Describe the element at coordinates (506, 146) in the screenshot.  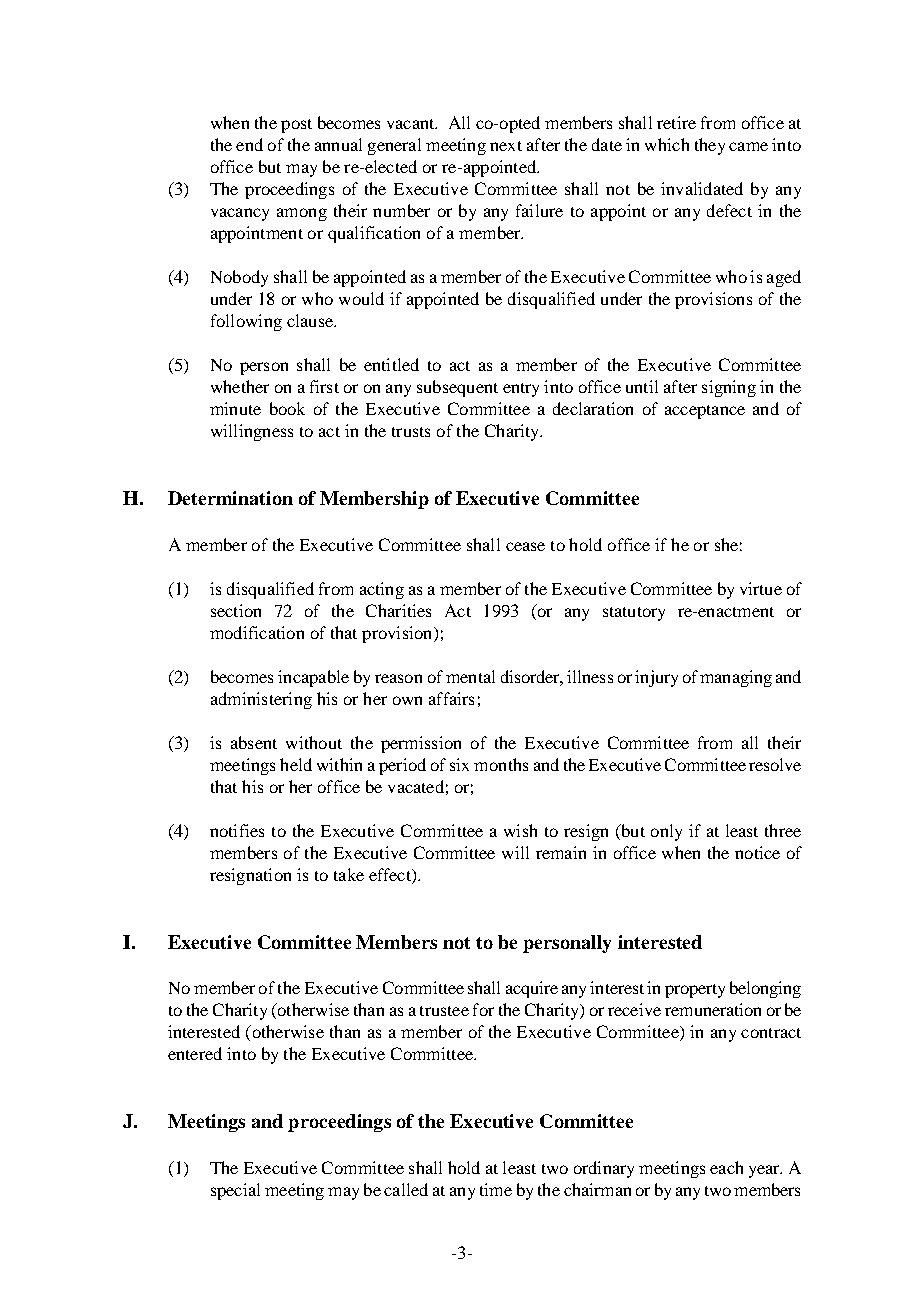
I see `next` at that location.
